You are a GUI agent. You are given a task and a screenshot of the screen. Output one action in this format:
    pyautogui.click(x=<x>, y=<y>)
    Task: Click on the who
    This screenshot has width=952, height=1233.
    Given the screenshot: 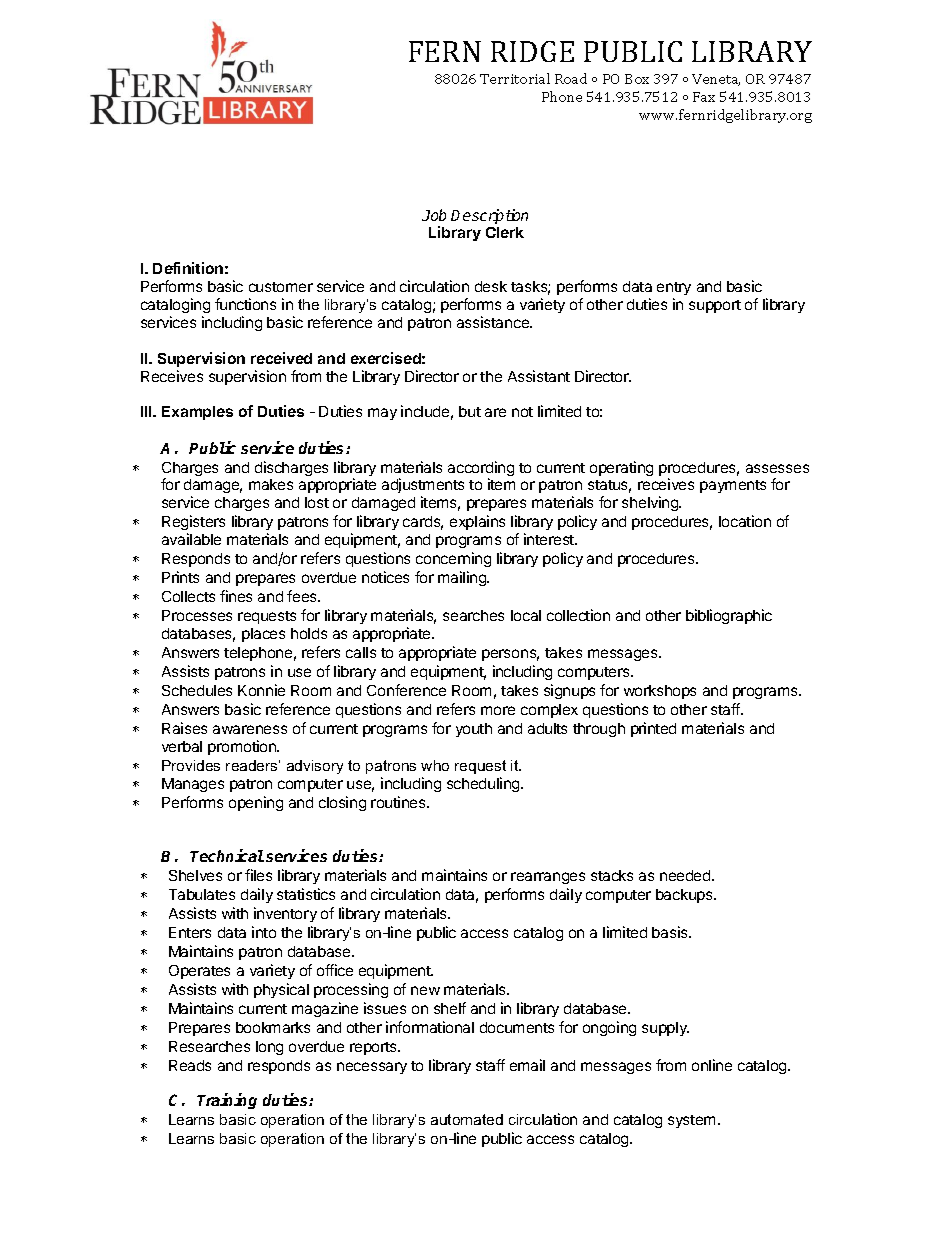 What is the action you would take?
    pyautogui.click(x=435, y=765)
